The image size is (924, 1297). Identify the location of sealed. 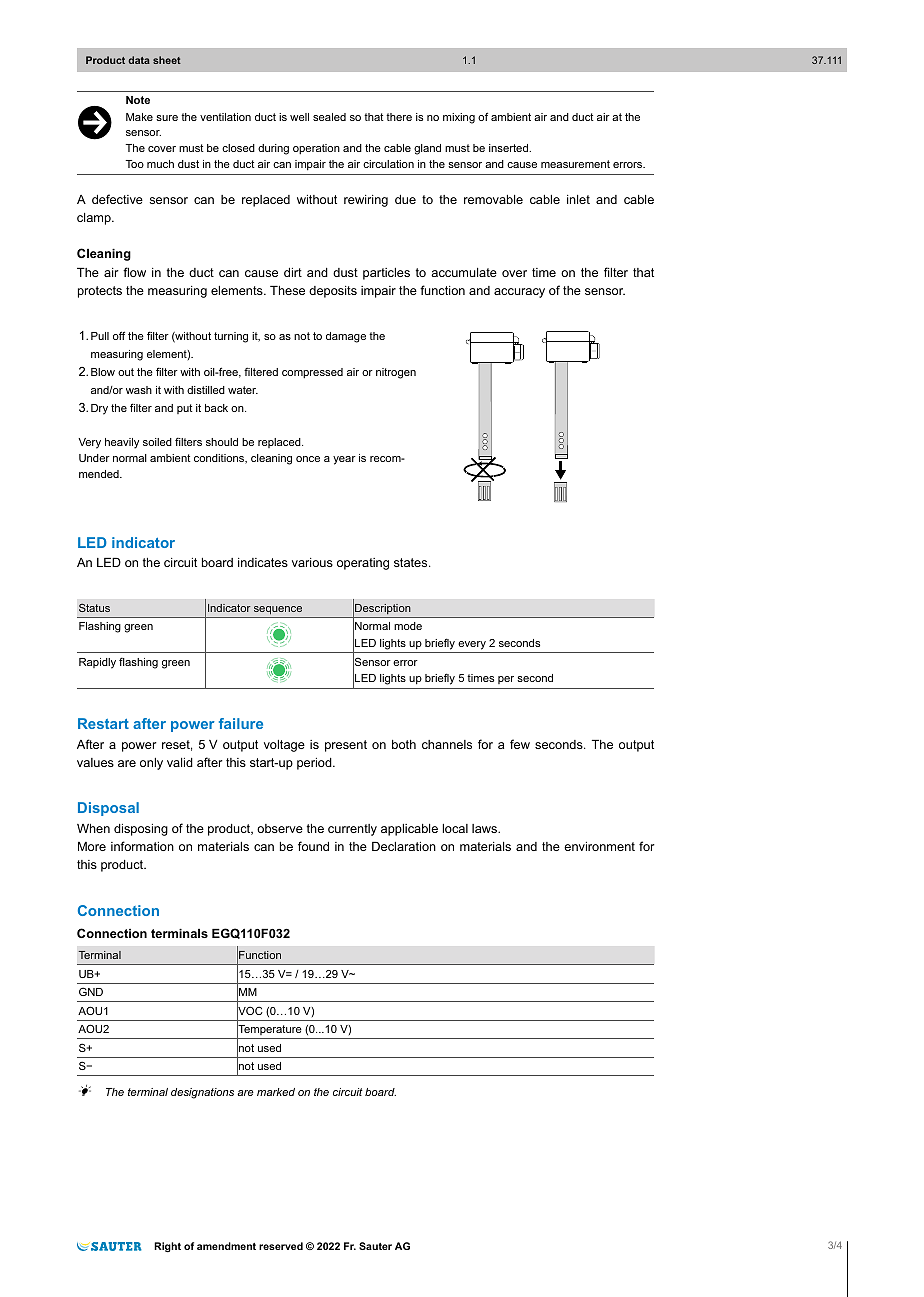
(329, 117).
